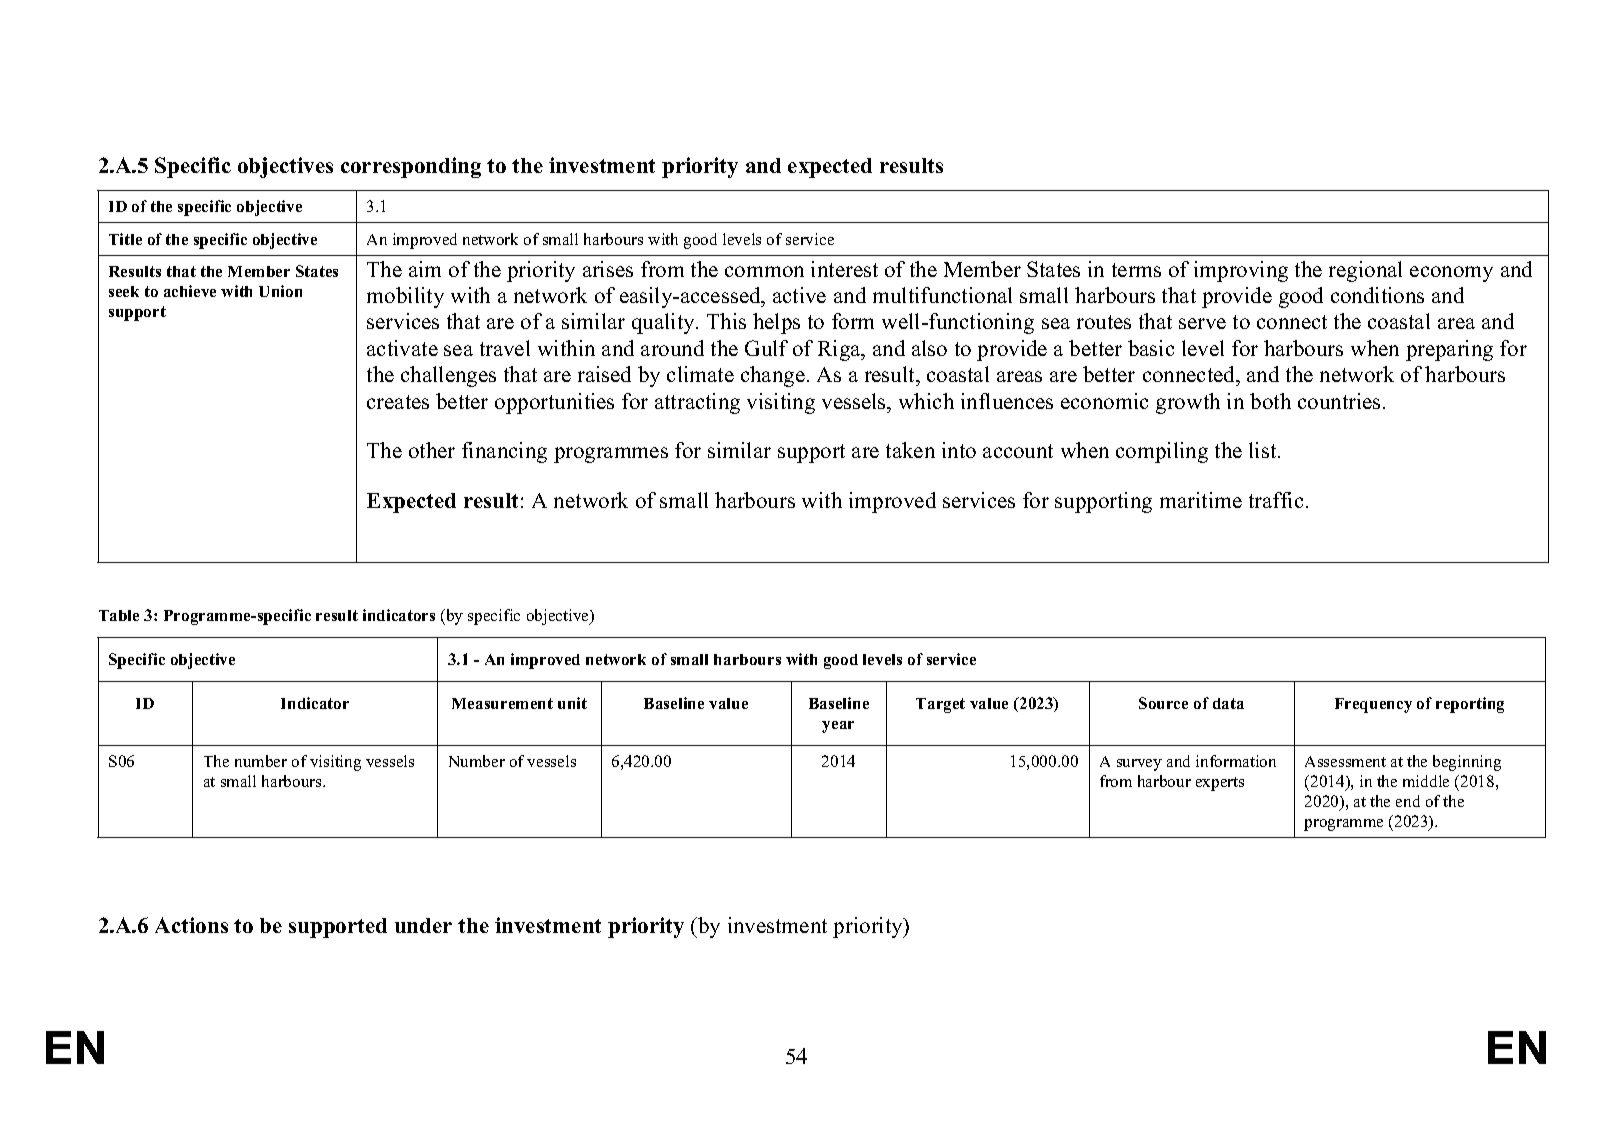  Describe the element at coordinates (1276, 500) in the document. I see `traffic` at that location.
